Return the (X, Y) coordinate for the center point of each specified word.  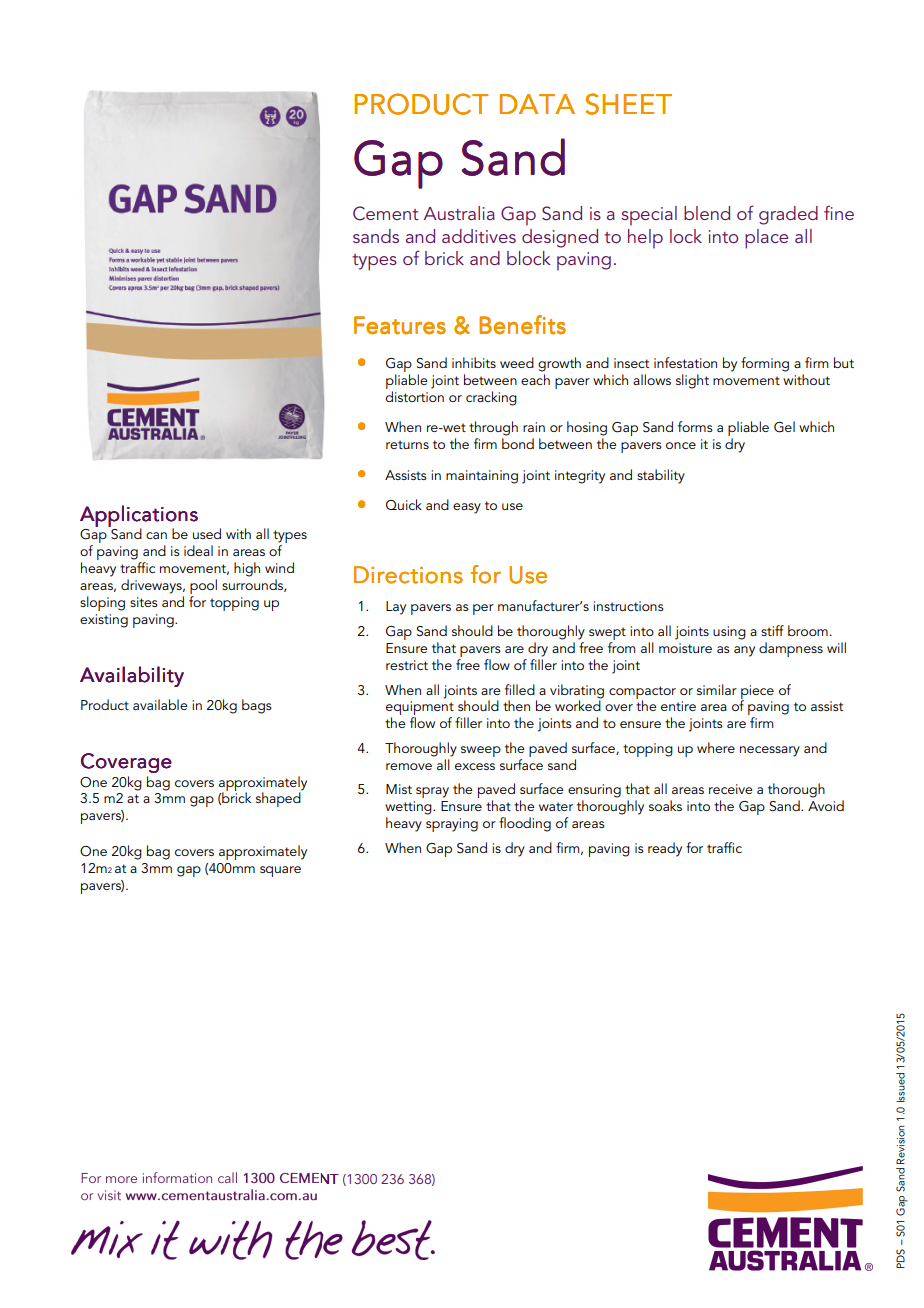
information (177, 1177)
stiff (772, 630)
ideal (198, 550)
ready (665, 849)
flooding (525, 824)
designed (560, 238)
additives (479, 236)
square (280, 871)
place (766, 239)
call (227, 1177)
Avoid (826, 805)
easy (467, 508)
